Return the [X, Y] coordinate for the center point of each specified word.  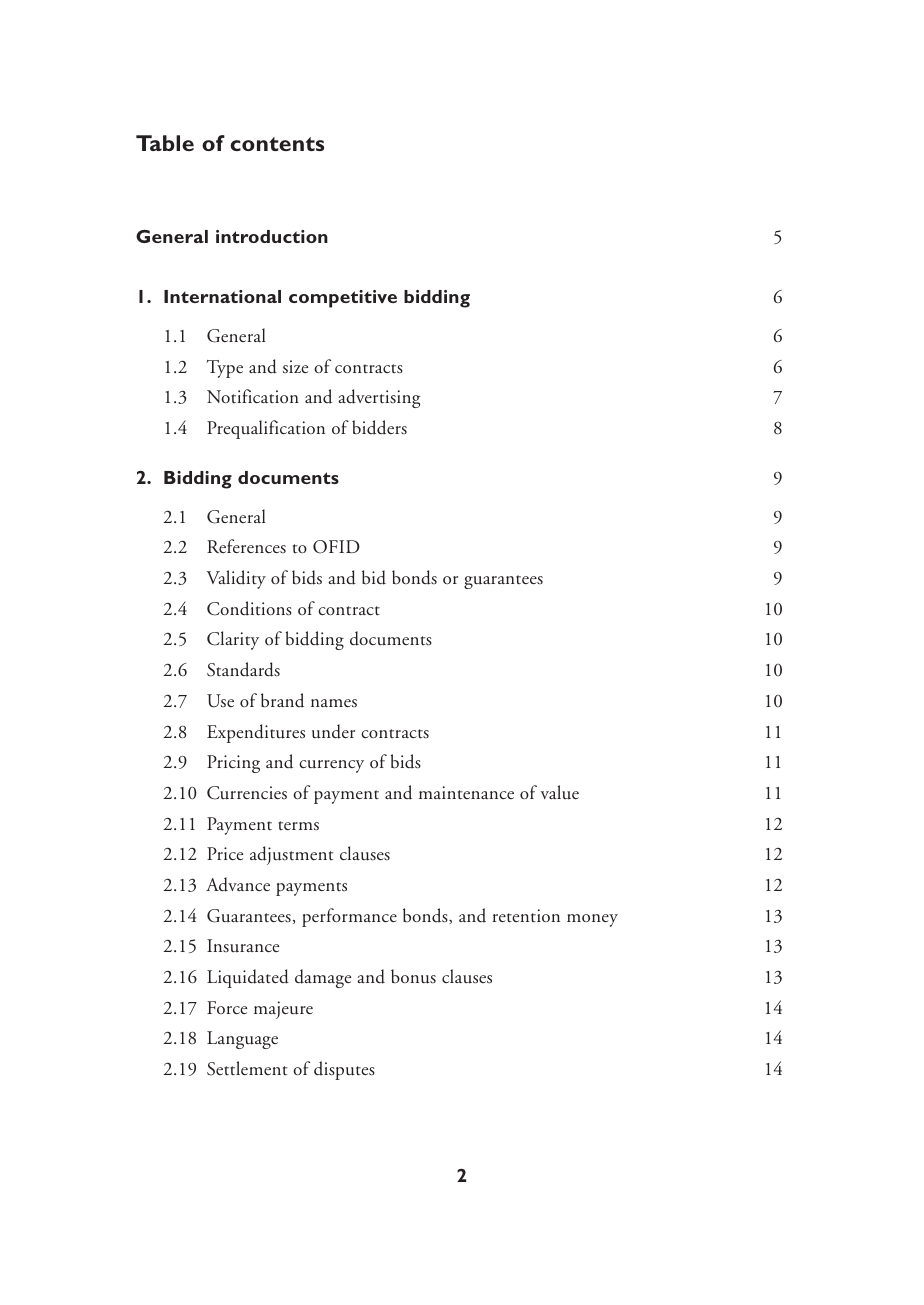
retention [526, 916]
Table [165, 143]
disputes [344, 1070]
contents [277, 144]
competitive [343, 299]
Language [242, 1040]
